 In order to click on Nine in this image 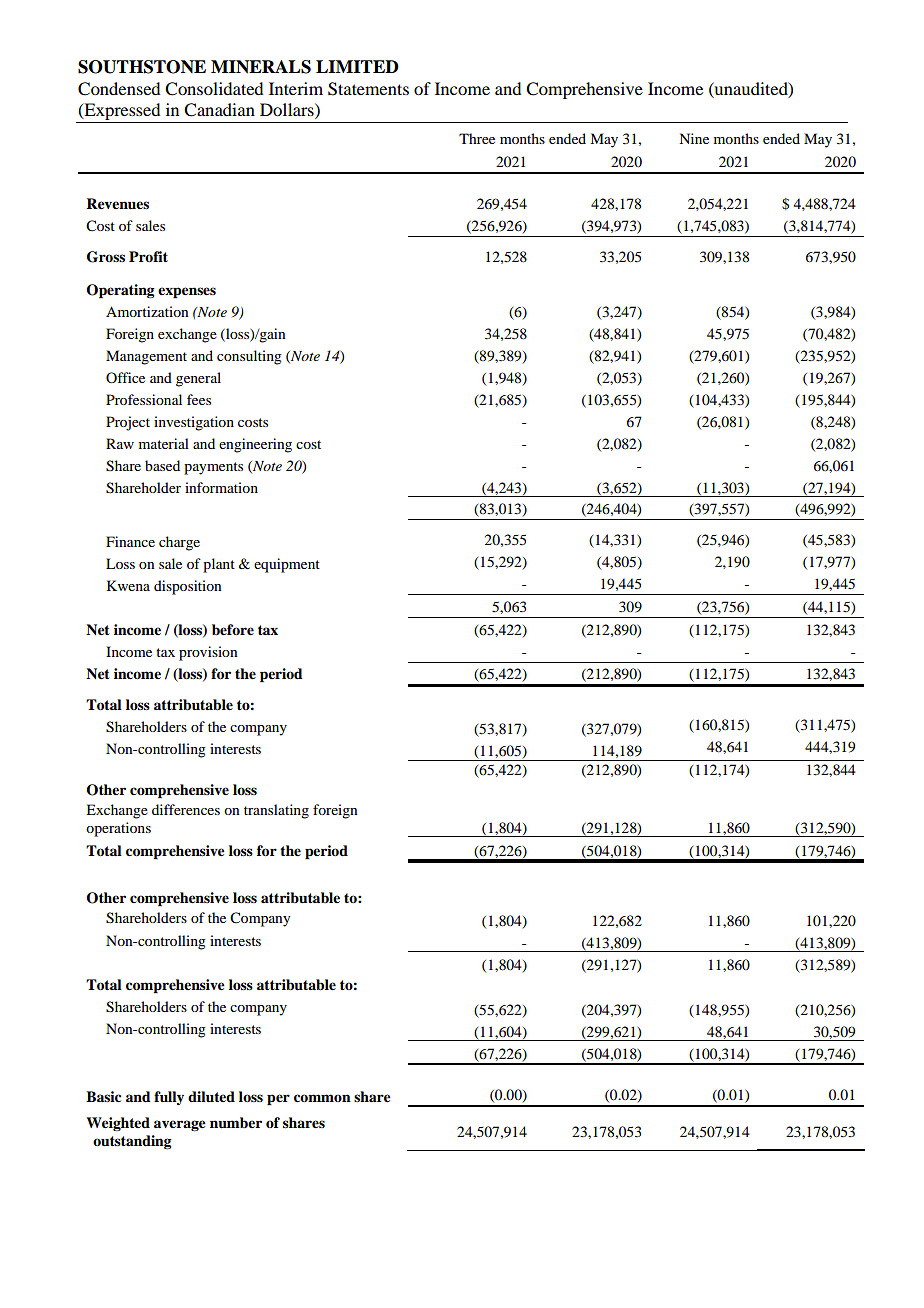, I will do `click(694, 138)`.
